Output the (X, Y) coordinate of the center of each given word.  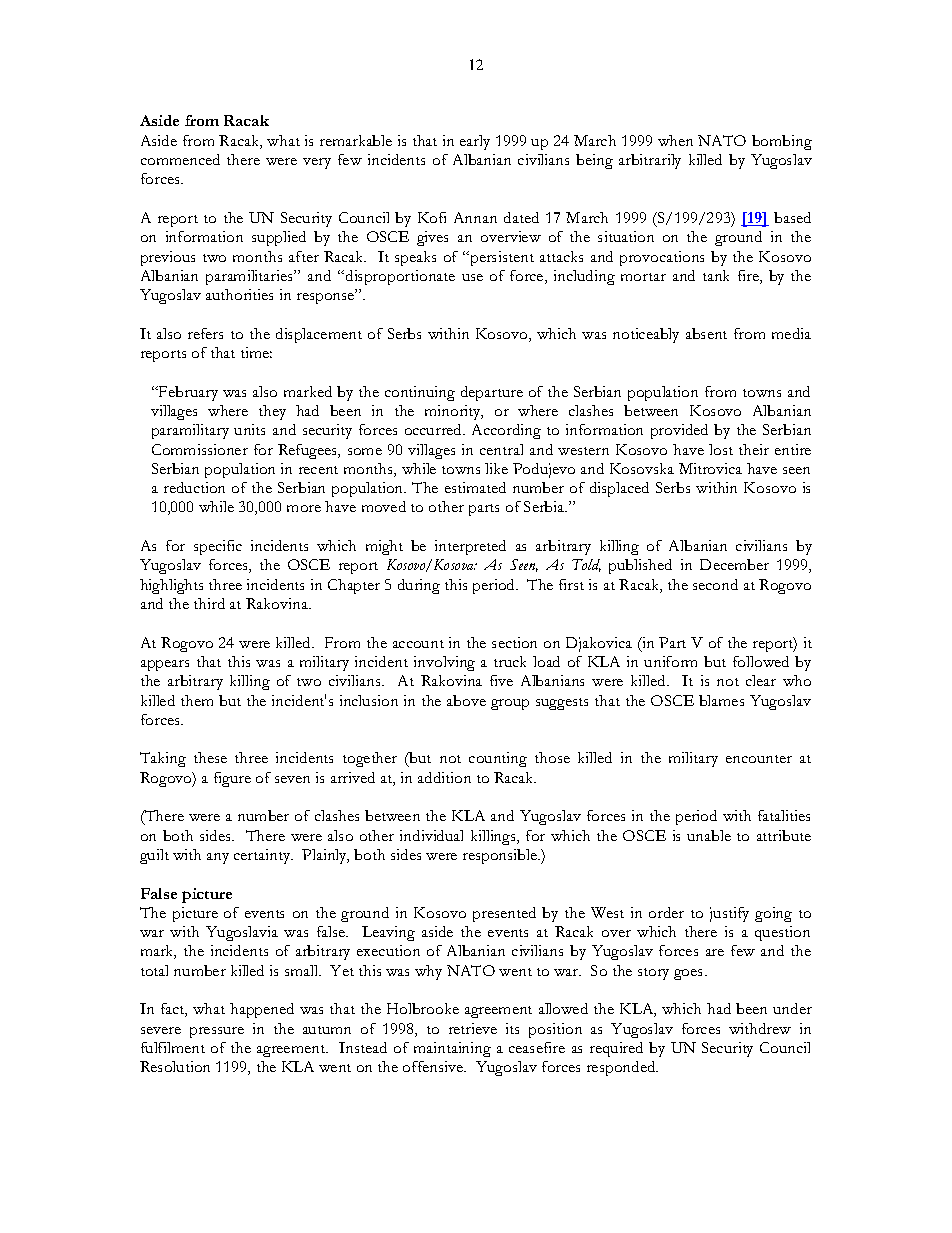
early (475, 142)
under (792, 1008)
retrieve (473, 1028)
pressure (217, 1032)
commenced (180, 159)
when (675, 140)
